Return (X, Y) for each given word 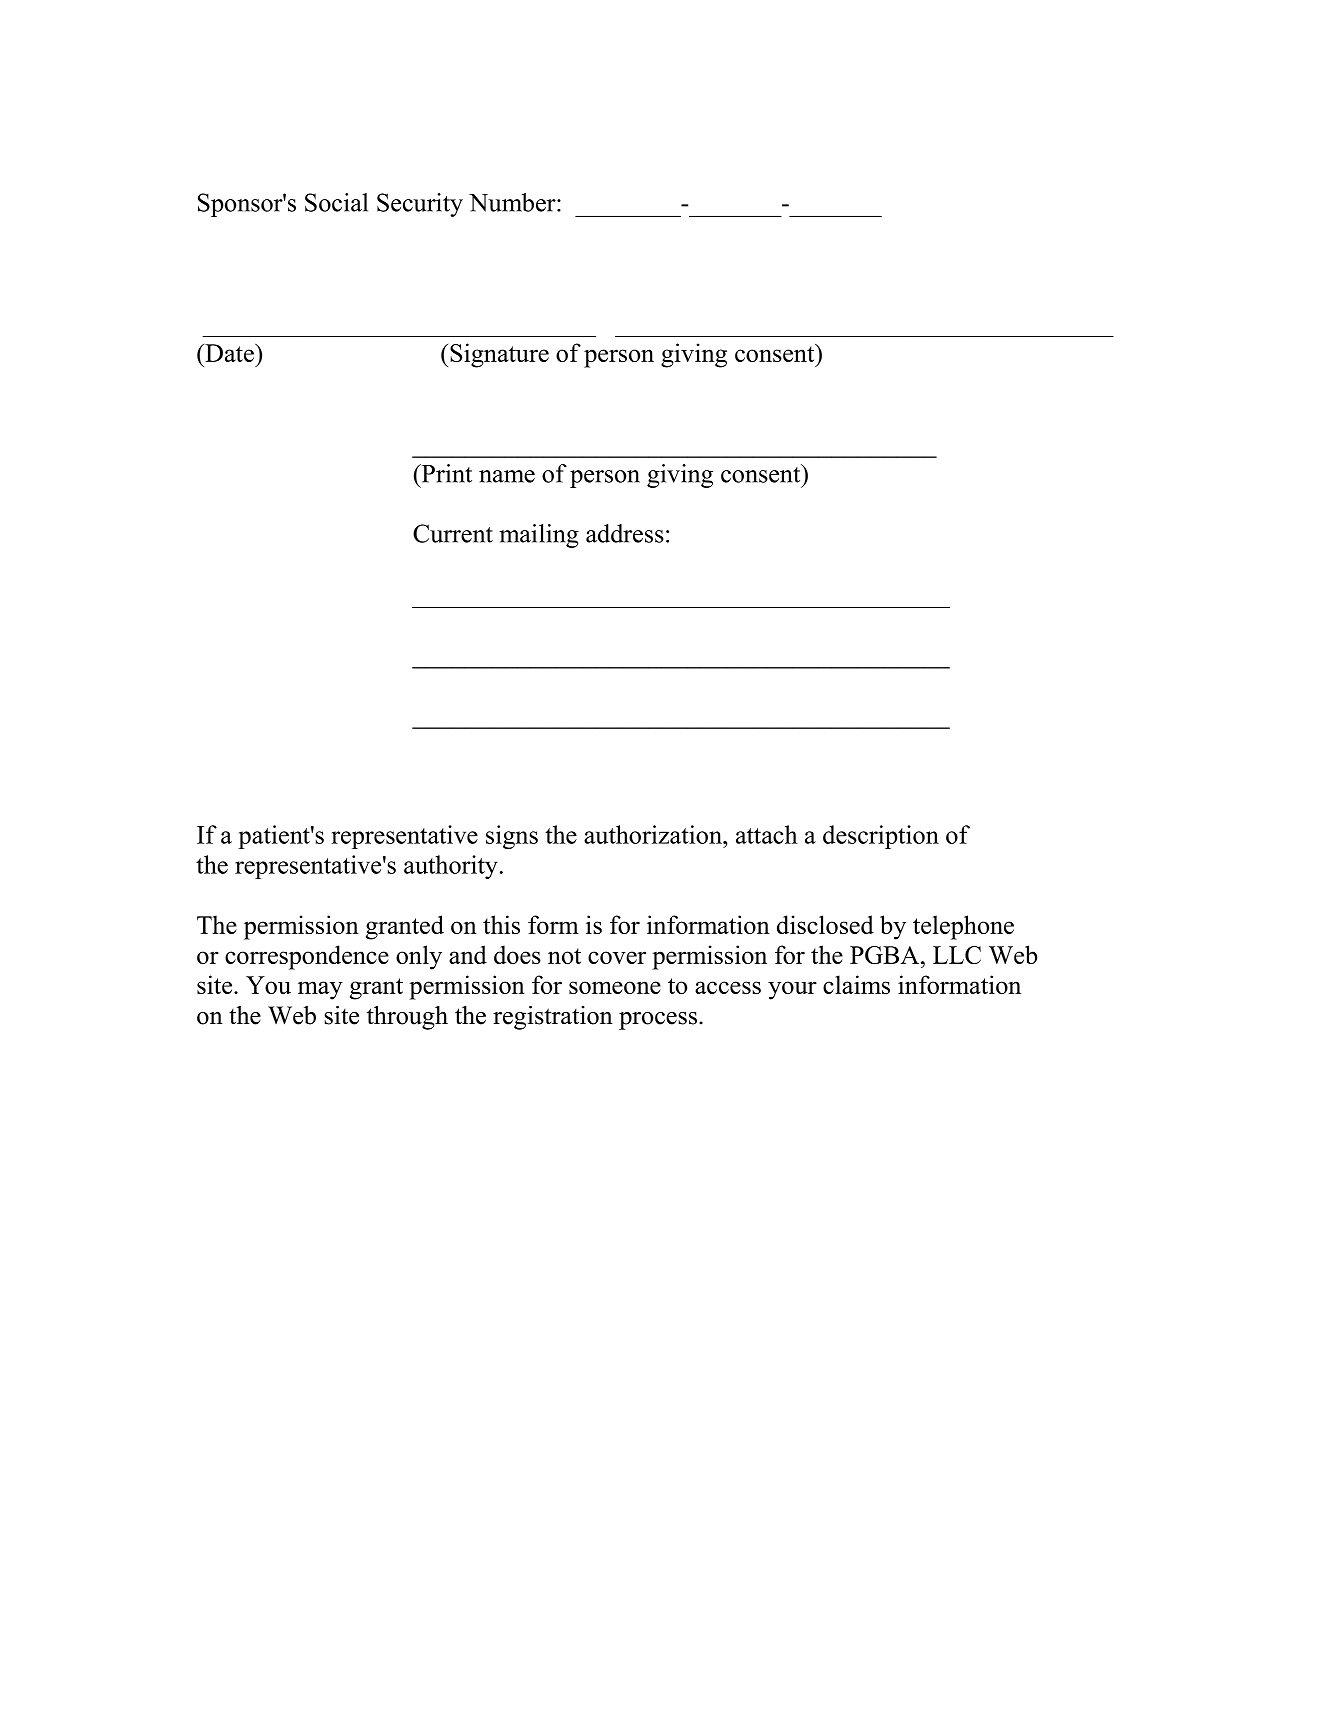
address (625, 533)
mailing (539, 536)
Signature (499, 355)
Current (453, 533)
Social (336, 202)
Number (513, 202)
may (320, 990)
